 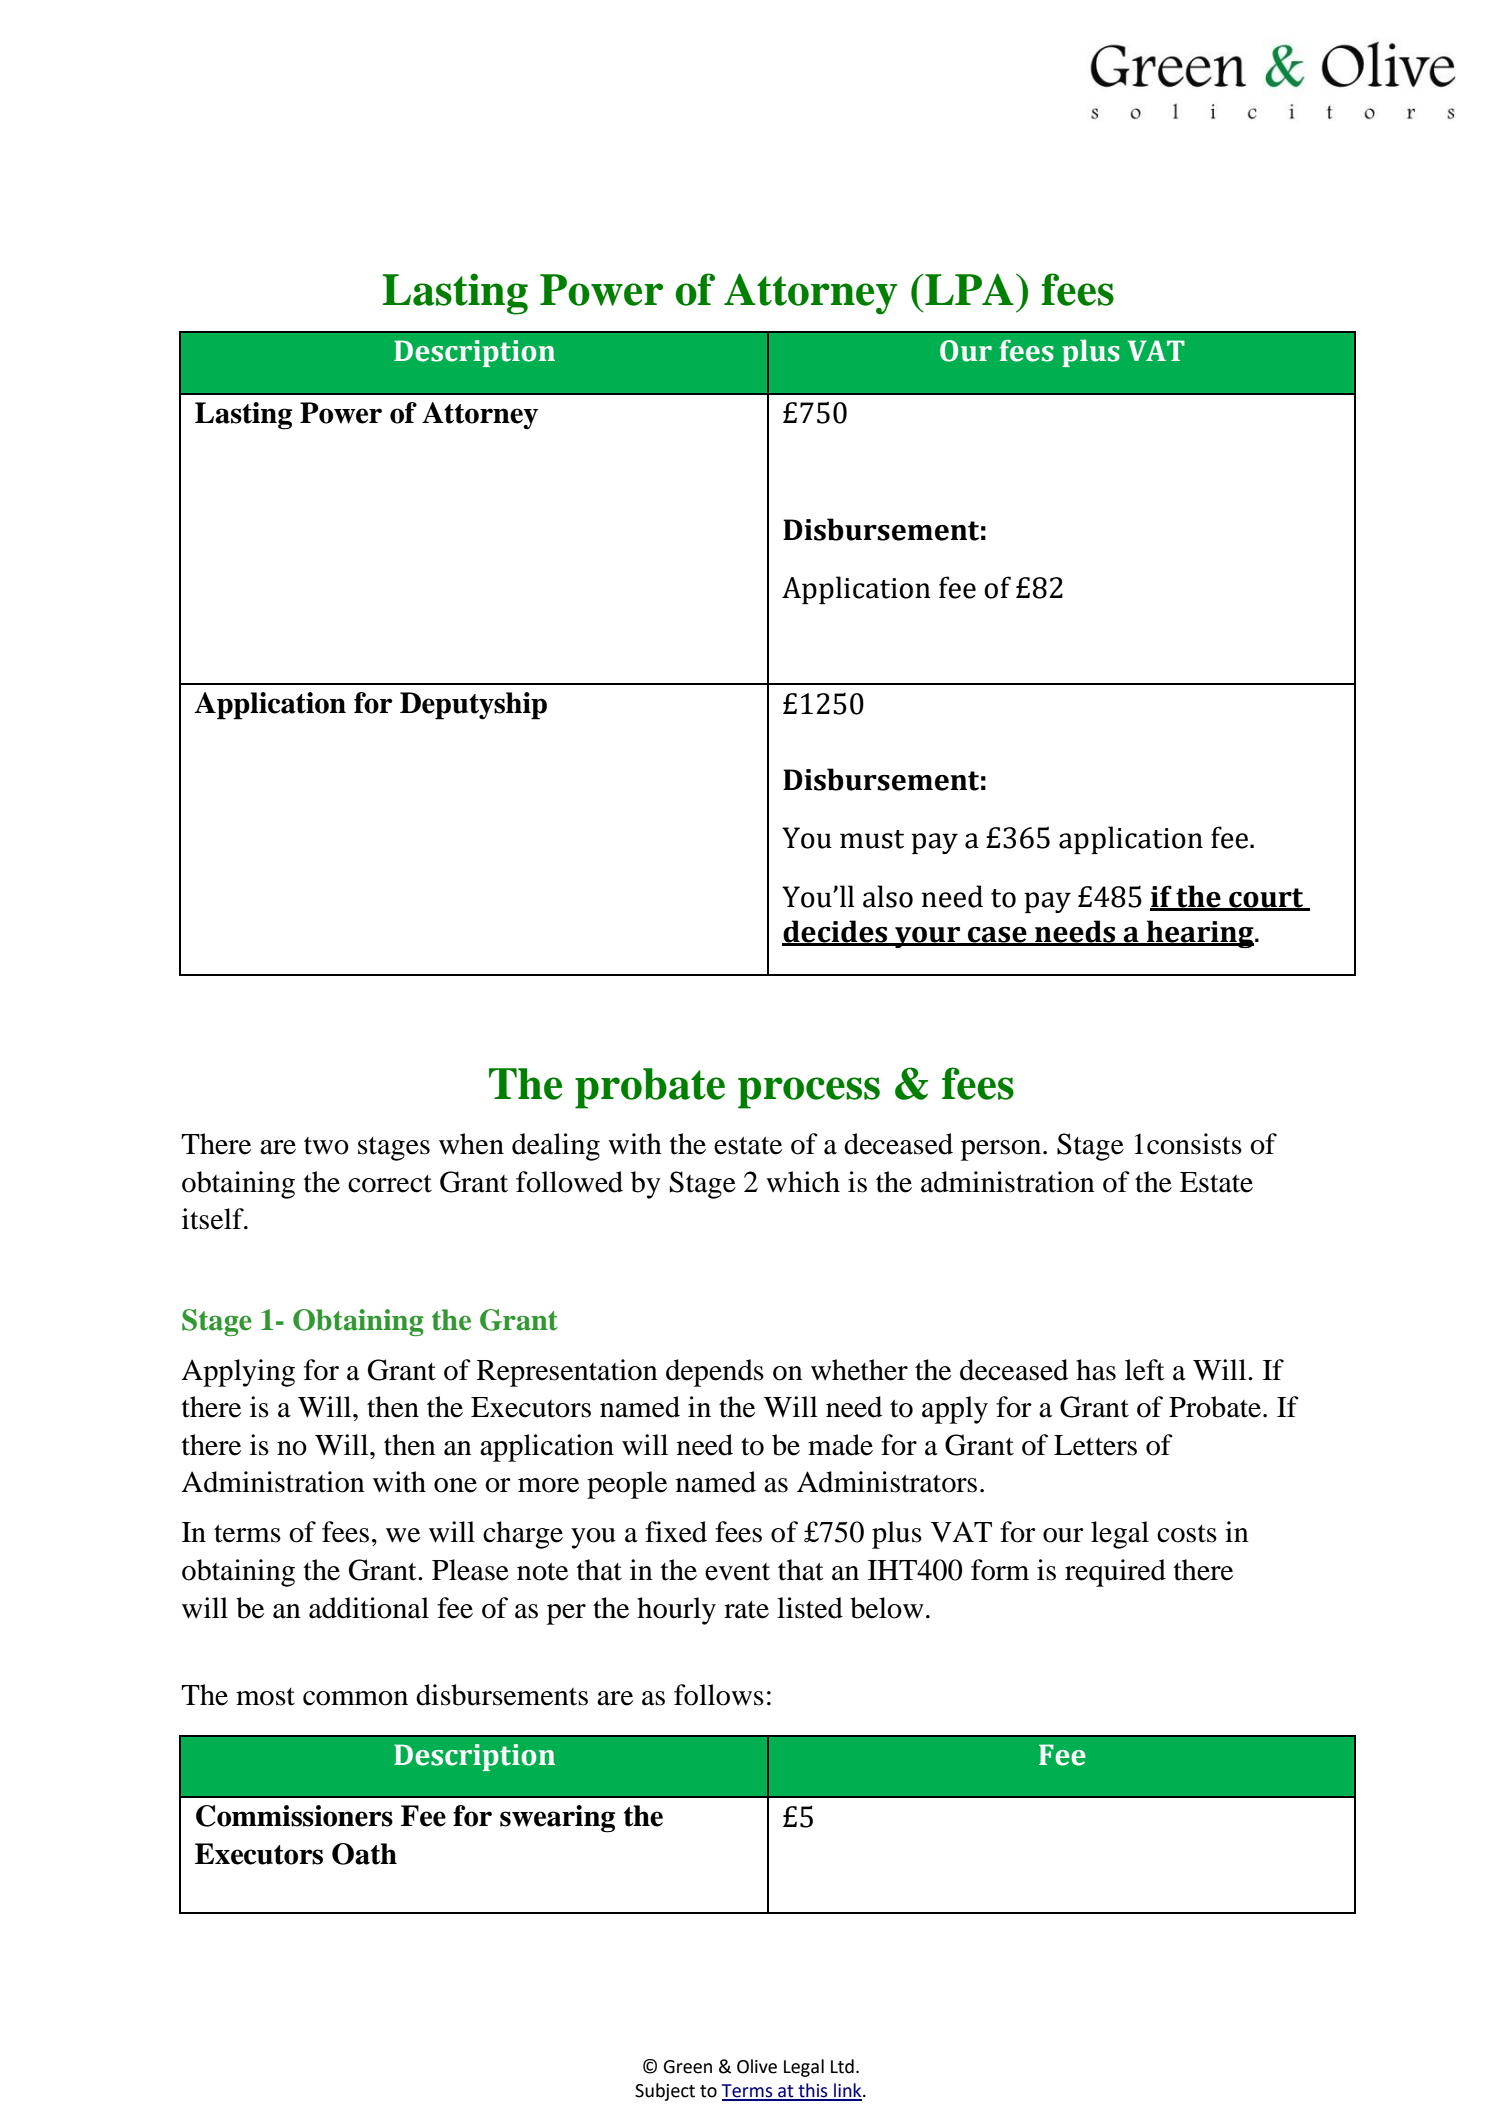 I want to click on Letters, so click(x=1095, y=1445).
